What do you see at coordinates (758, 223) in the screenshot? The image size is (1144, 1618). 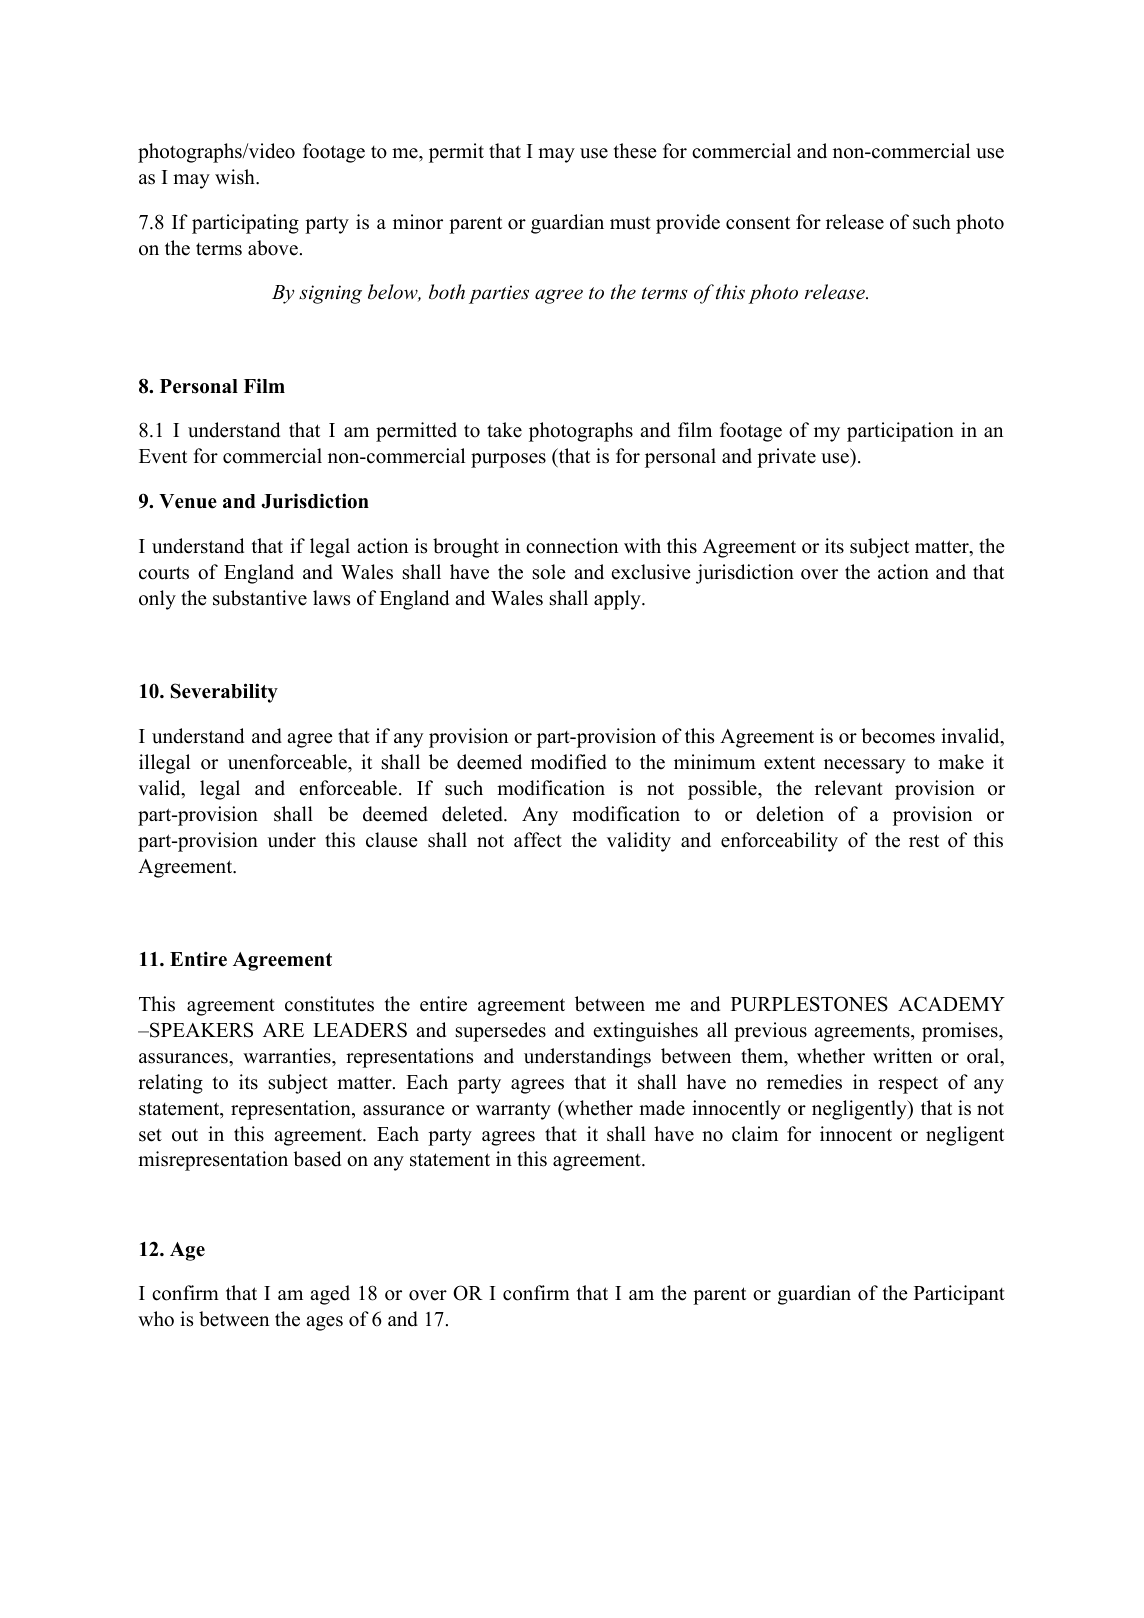 I see `consent` at bounding box center [758, 223].
